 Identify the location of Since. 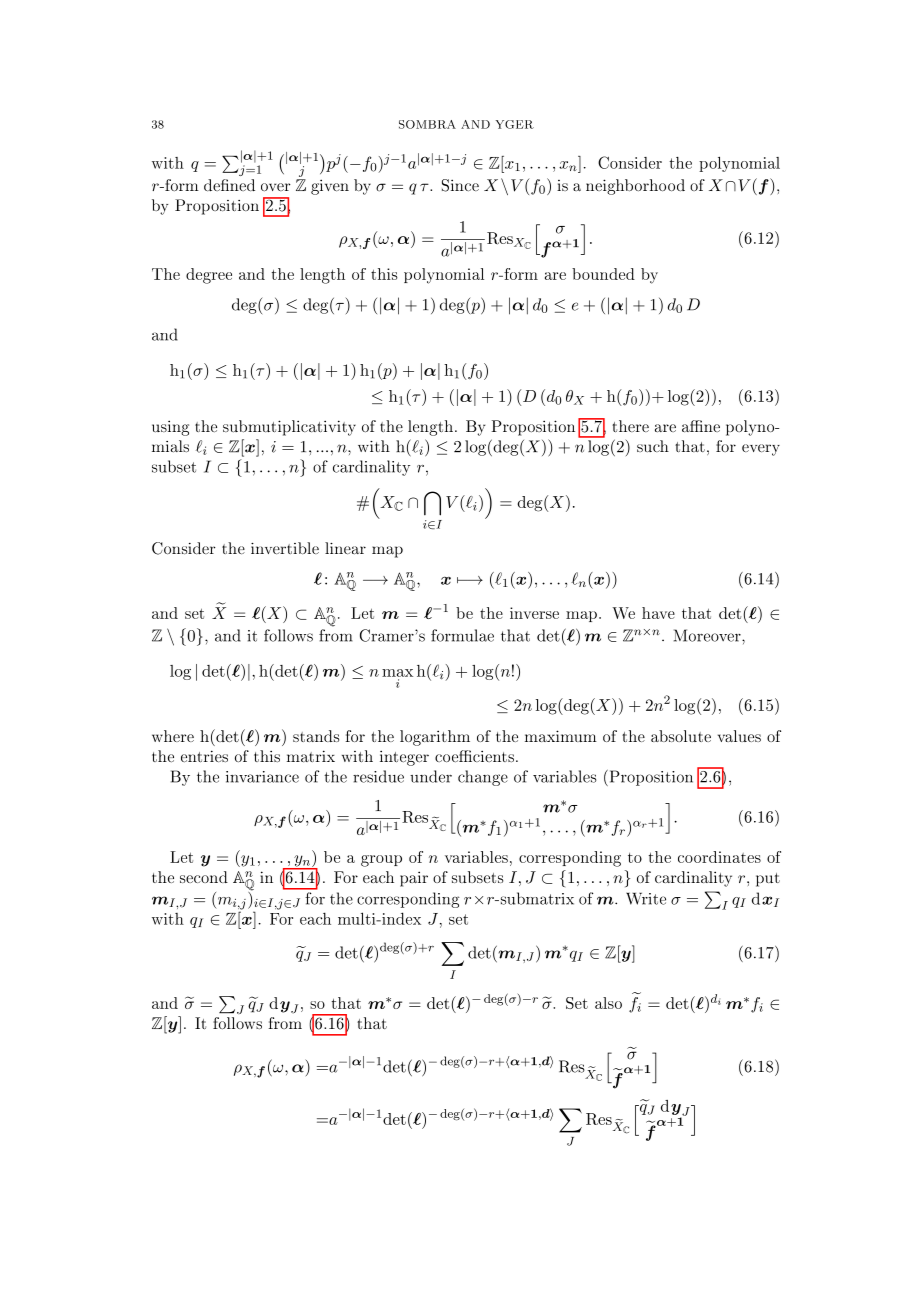
(460, 185).
